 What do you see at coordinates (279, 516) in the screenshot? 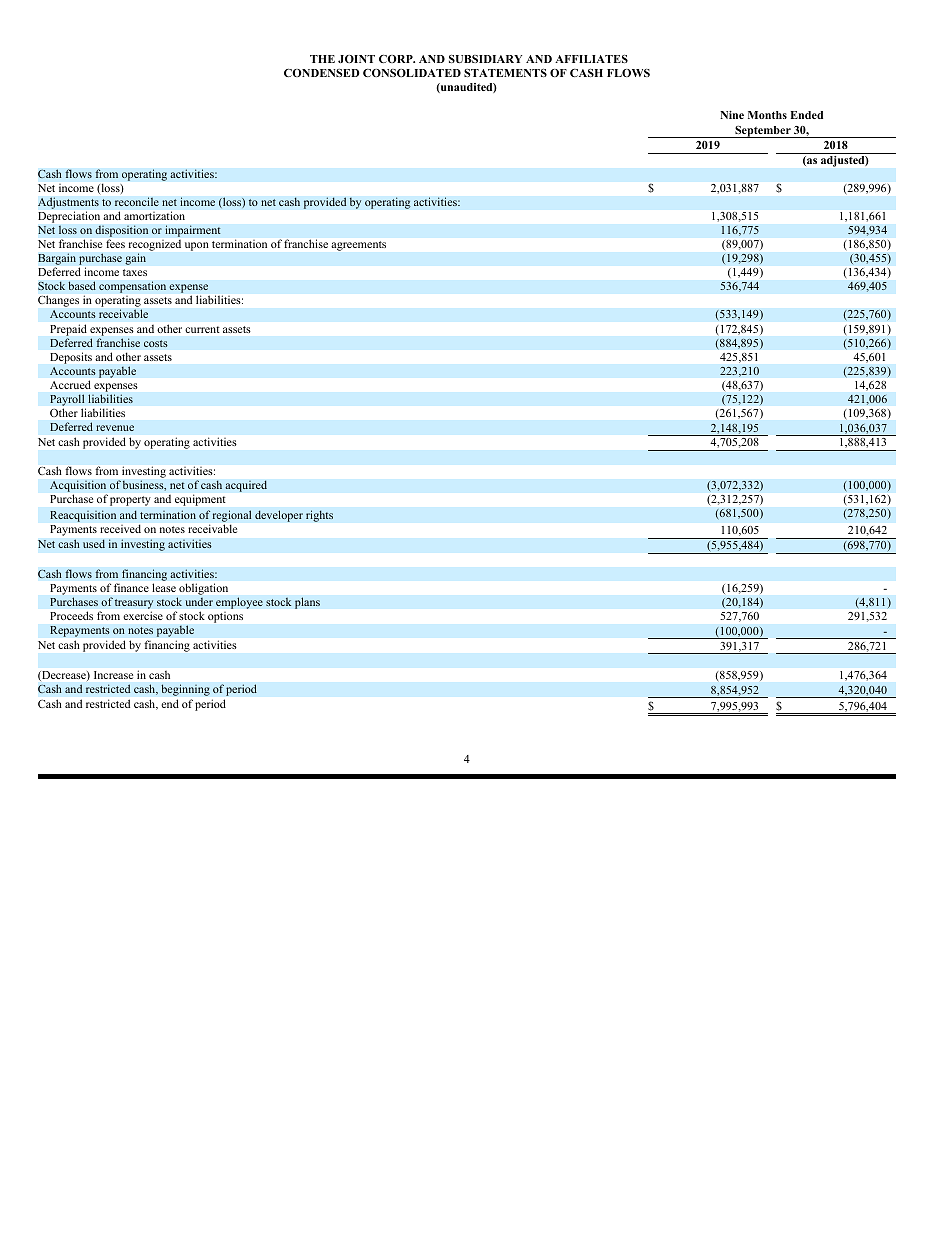
I see `developer` at bounding box center [279, 516].
